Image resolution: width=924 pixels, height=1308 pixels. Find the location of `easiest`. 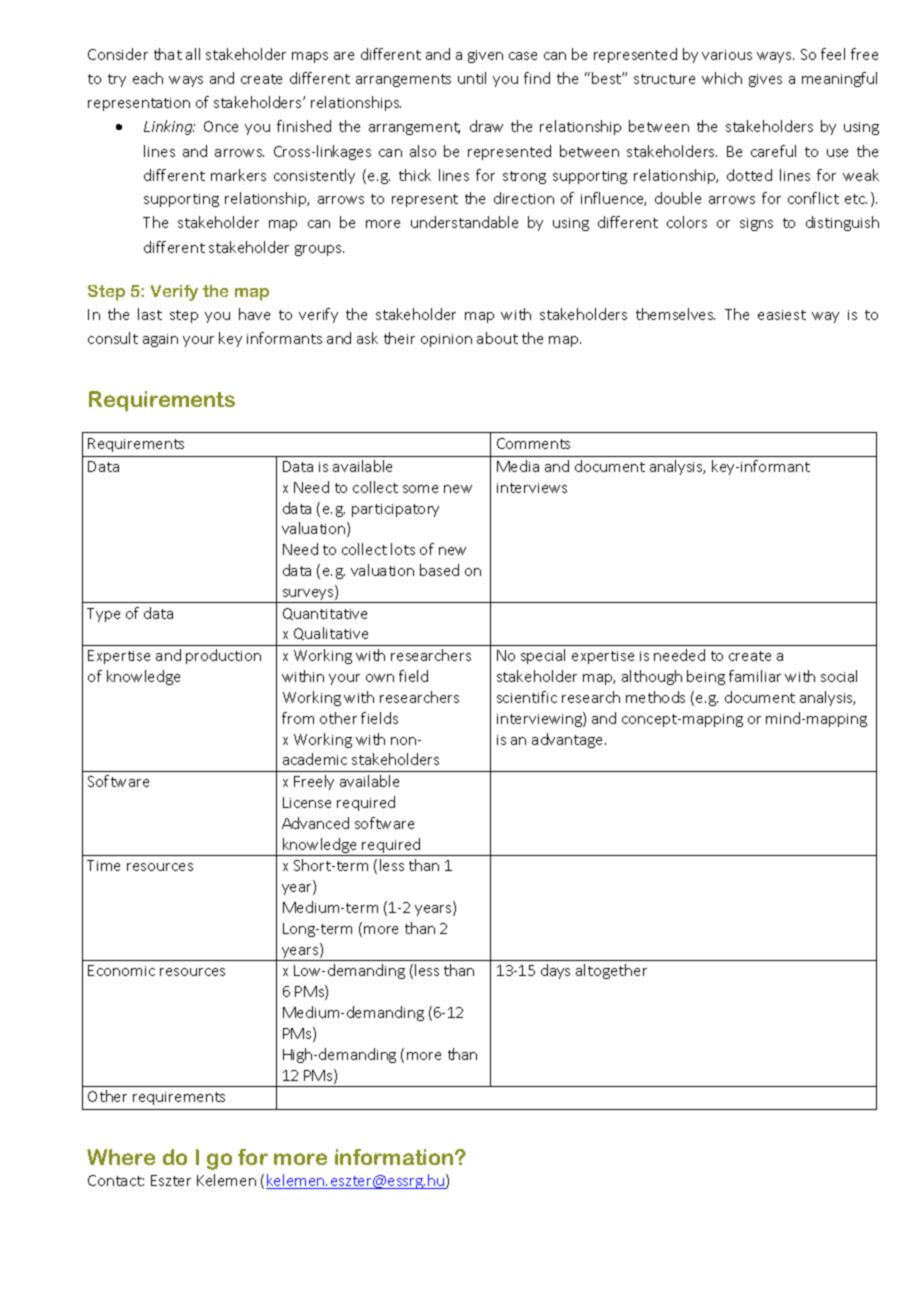

easiest is located at coordinates (782, 315).
